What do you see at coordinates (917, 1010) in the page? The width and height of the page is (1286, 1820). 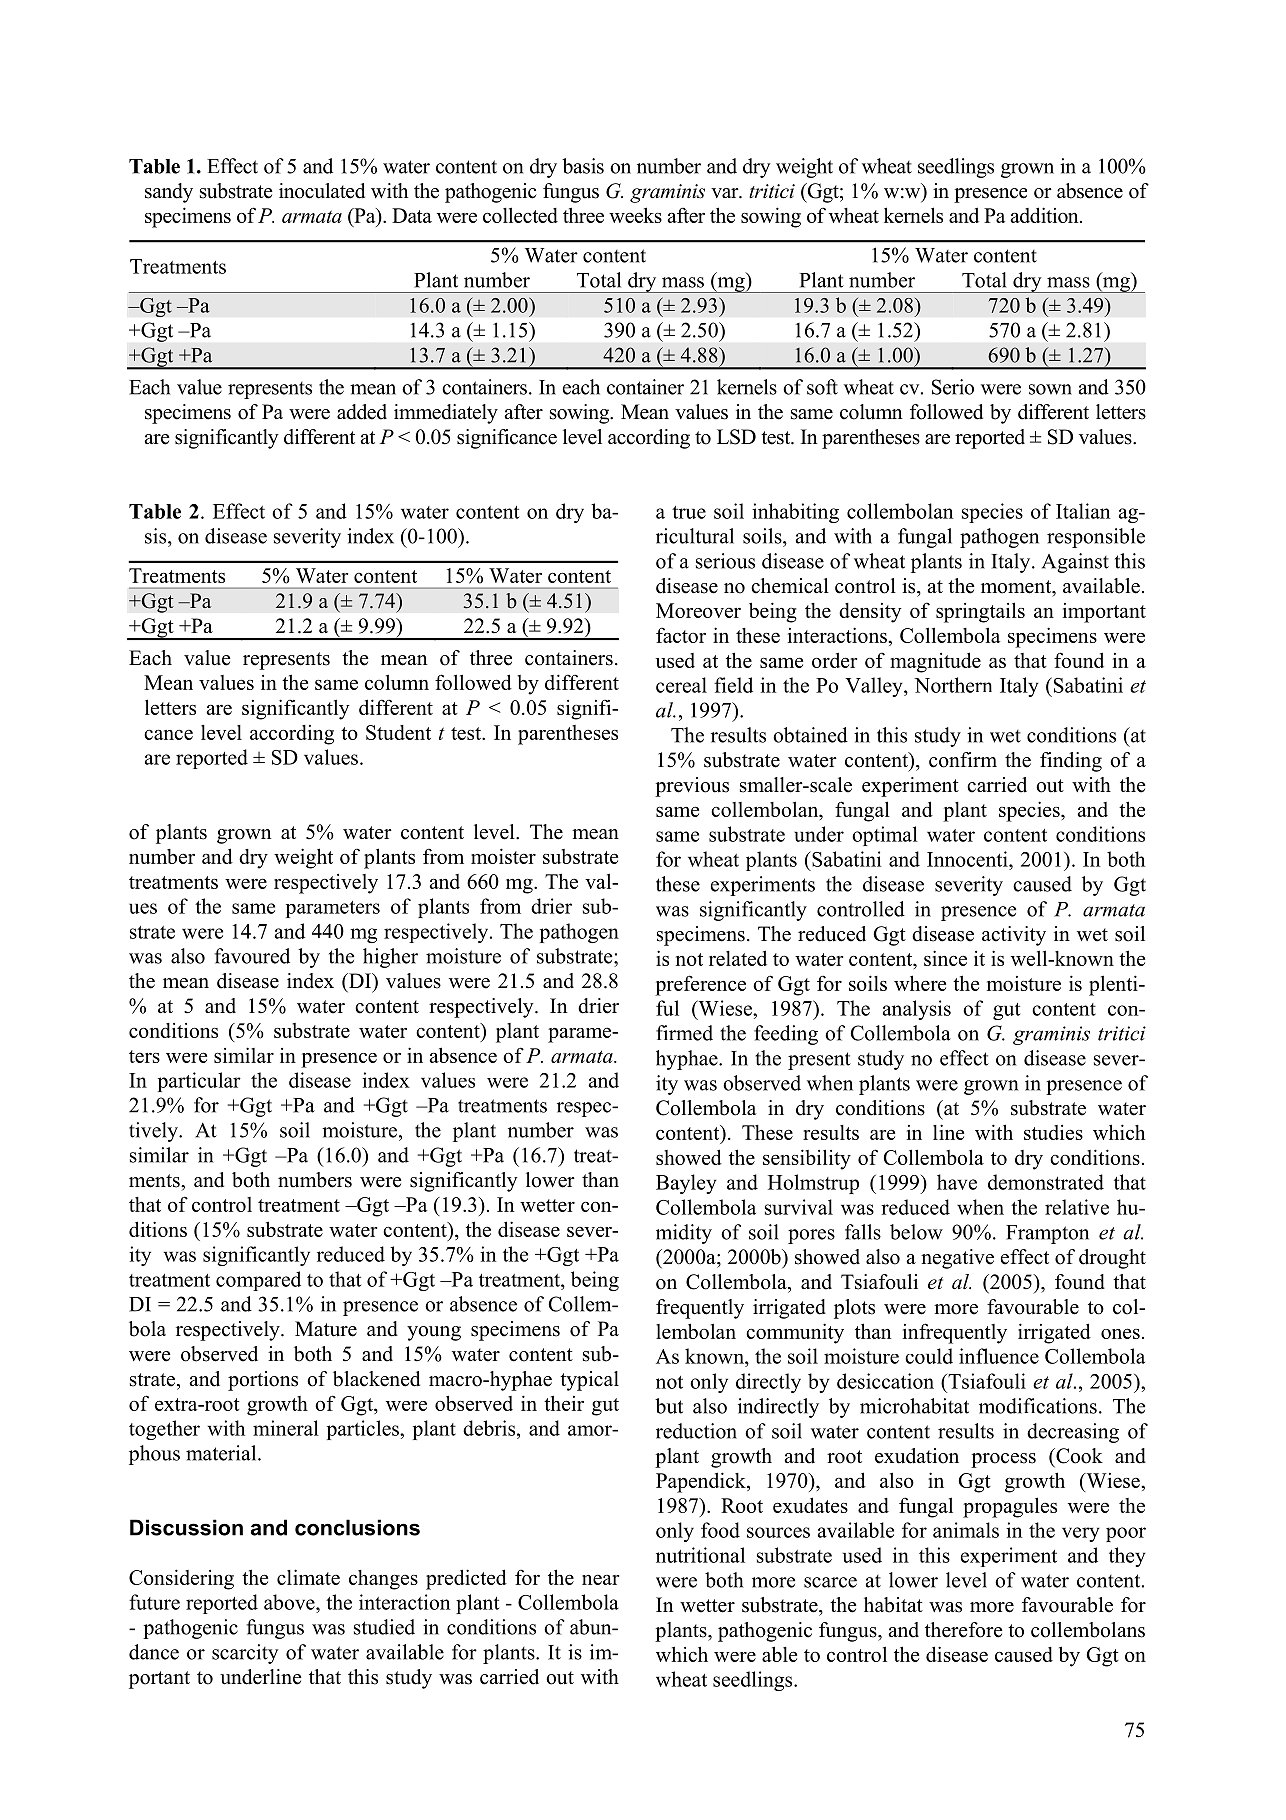 I see `analysis` at bounding box center [917, 1010].
